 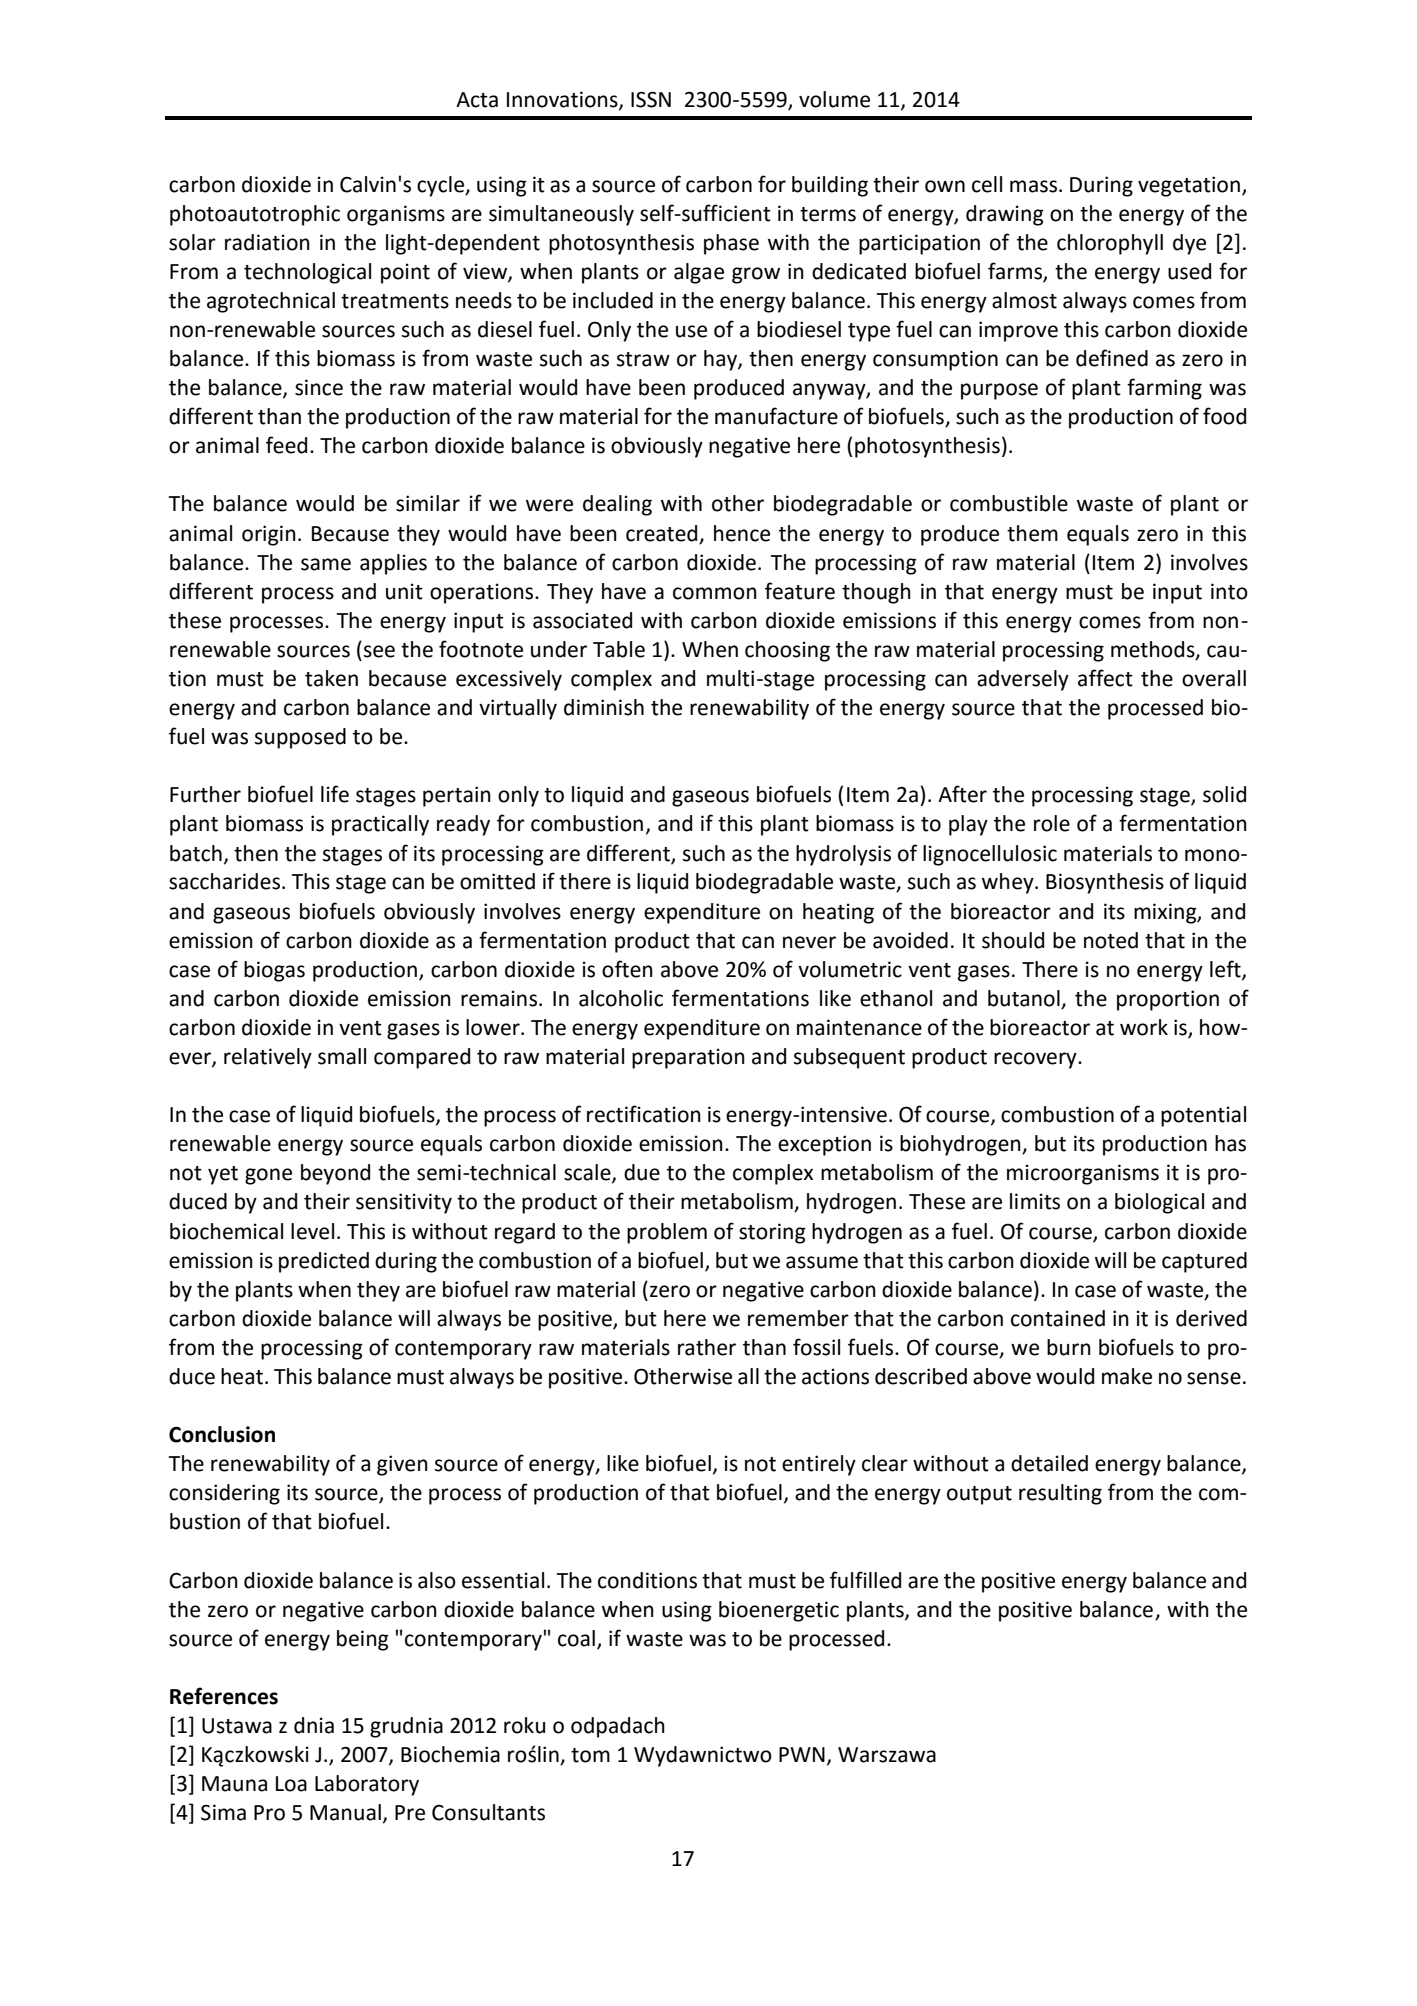 What do you see at coordinates (274, 971) in the screenshot?
I see `biogas` at bounding box center [274, 971].
